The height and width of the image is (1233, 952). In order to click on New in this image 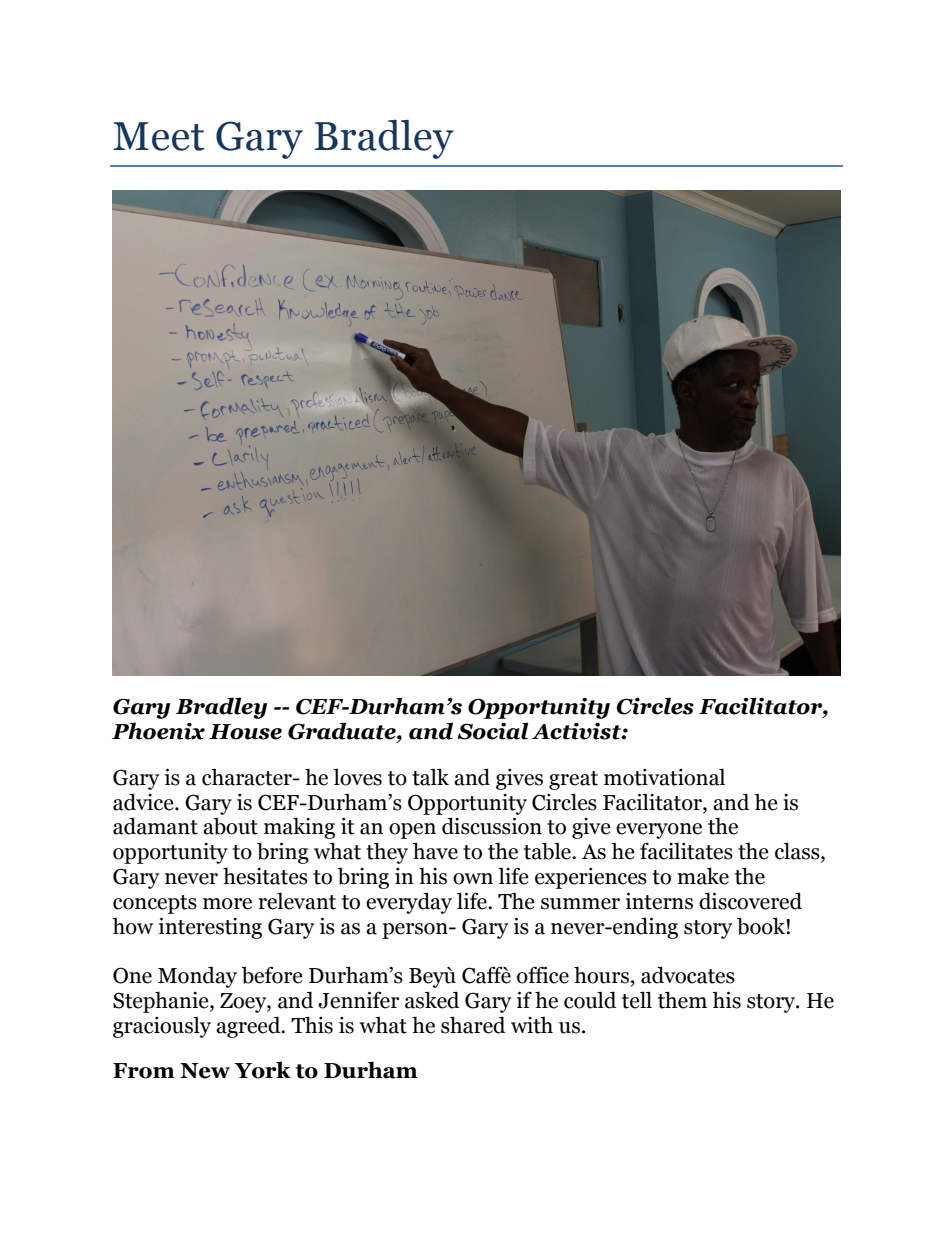, I will do `click(205, 1071)`.
